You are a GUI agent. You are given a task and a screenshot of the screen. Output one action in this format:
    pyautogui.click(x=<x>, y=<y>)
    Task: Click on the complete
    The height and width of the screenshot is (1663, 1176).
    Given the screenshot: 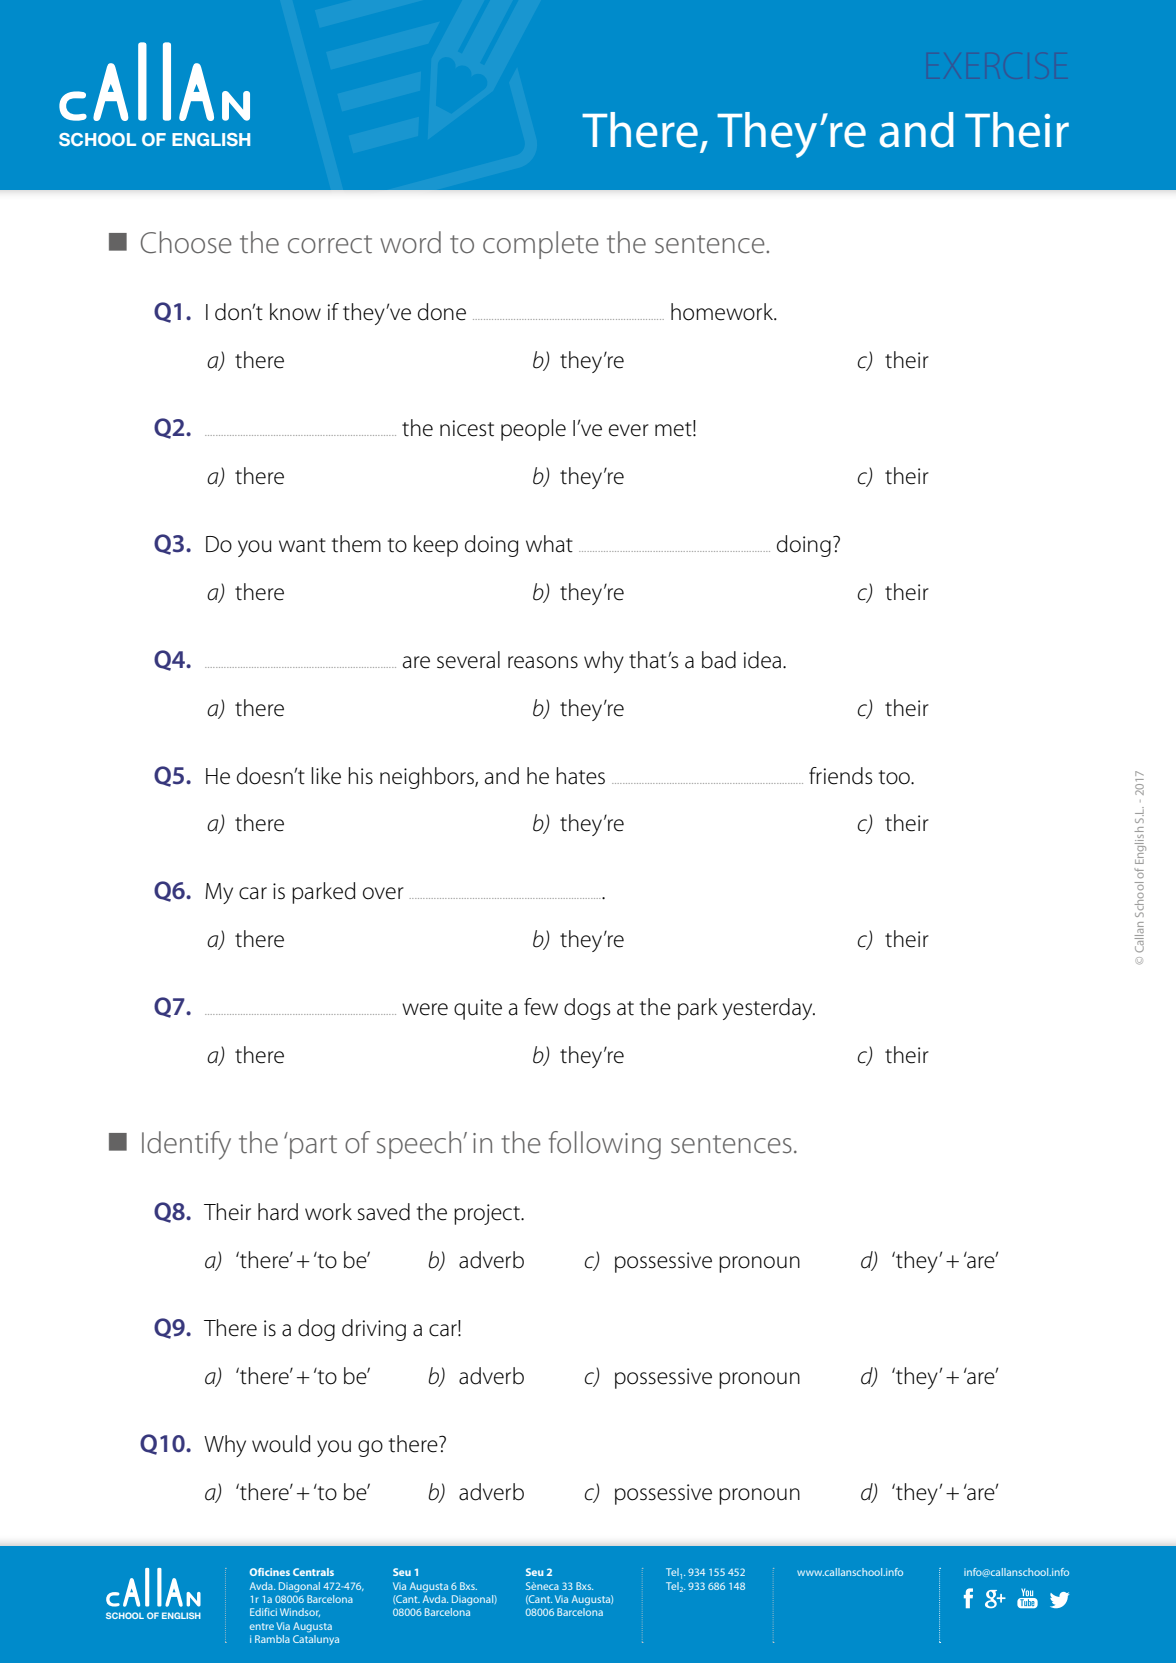 What is the action you would take?
    pyautogui.click(x=541, y=245)
